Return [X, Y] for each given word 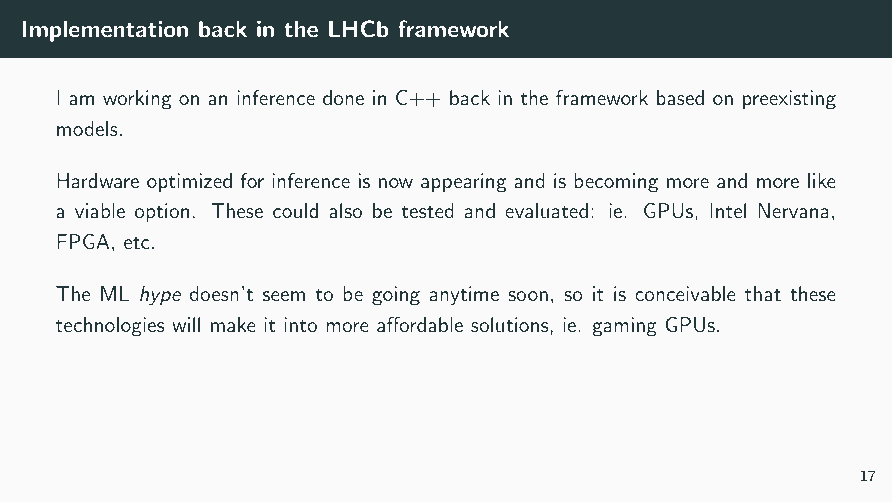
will [186, 324]
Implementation [105, 31]
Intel [728, 210]
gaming [624, 327]
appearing [463, 183]
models [87, 128]
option [162, 212]
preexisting [789, 100]
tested [428, 210]
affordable [420, 324]
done [343, 97]
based [680, 97]
